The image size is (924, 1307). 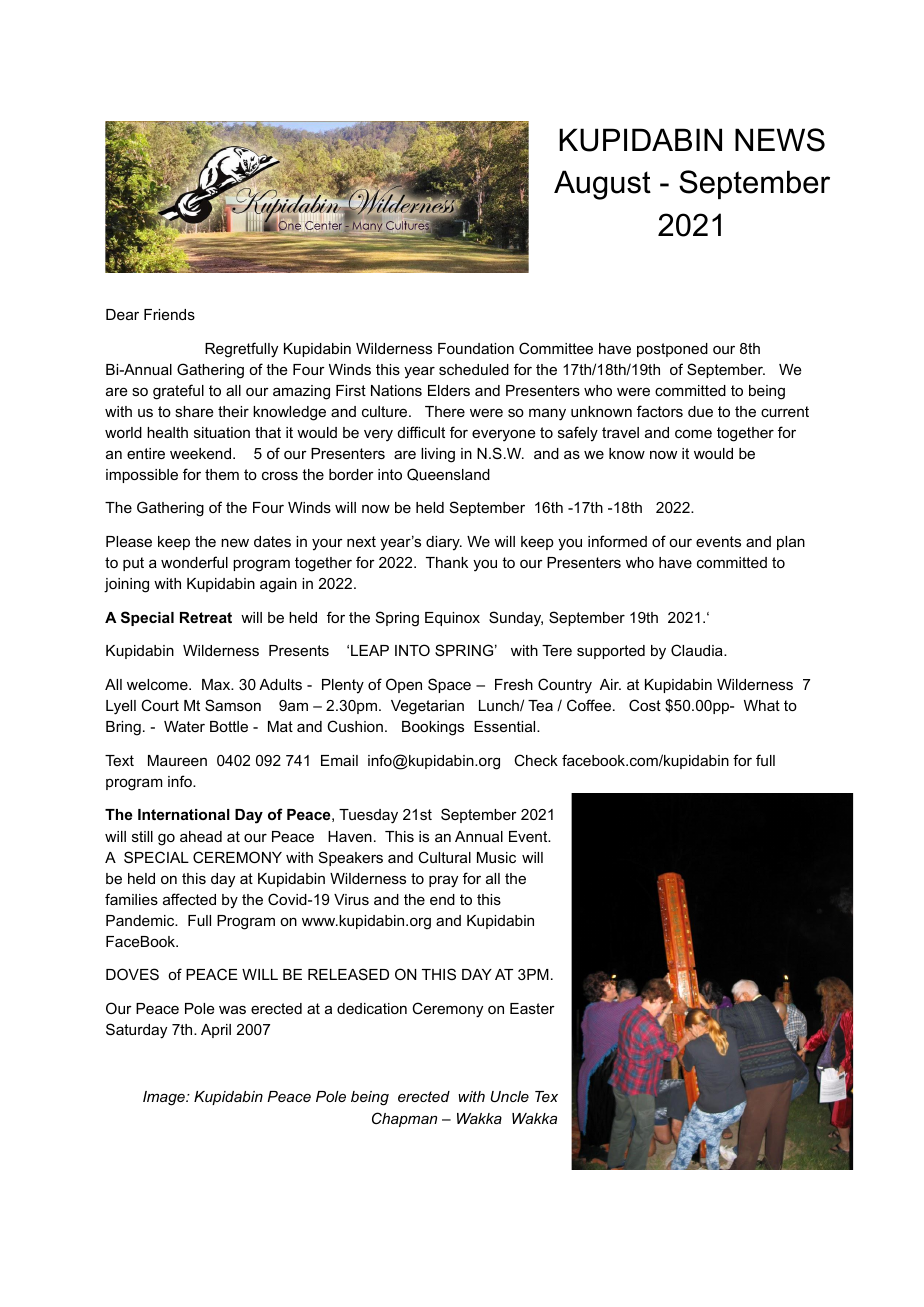 What do you see at coordinates (602, 185) in the image?
I see `August` at bounding box center [602, 185].
